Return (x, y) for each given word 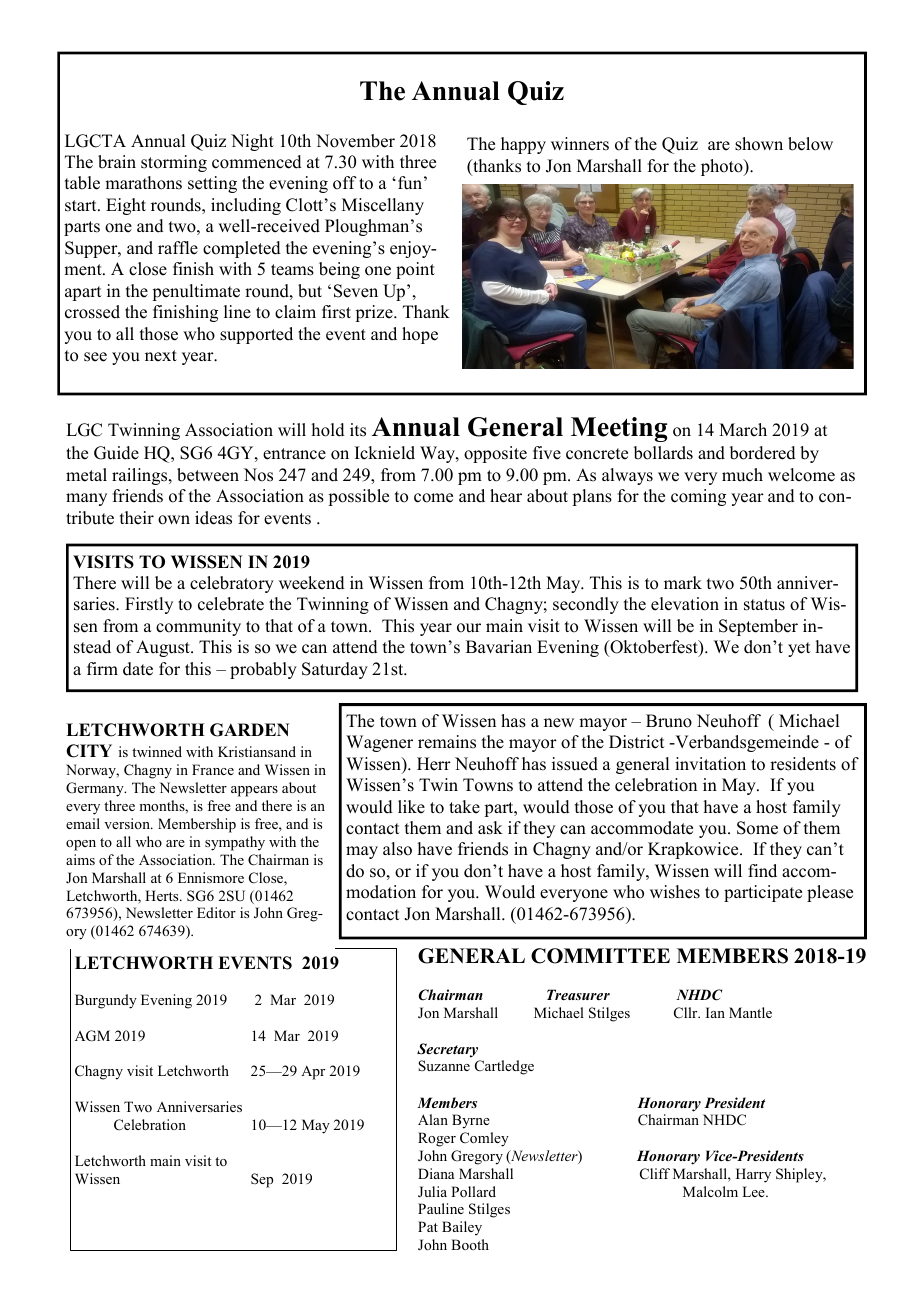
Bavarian (499, 646)
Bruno (669, 721)
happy (523, 145)
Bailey (462, 1228)
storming (174, 163)
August (164, 648)
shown (759, 144)
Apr (313, 1072)
